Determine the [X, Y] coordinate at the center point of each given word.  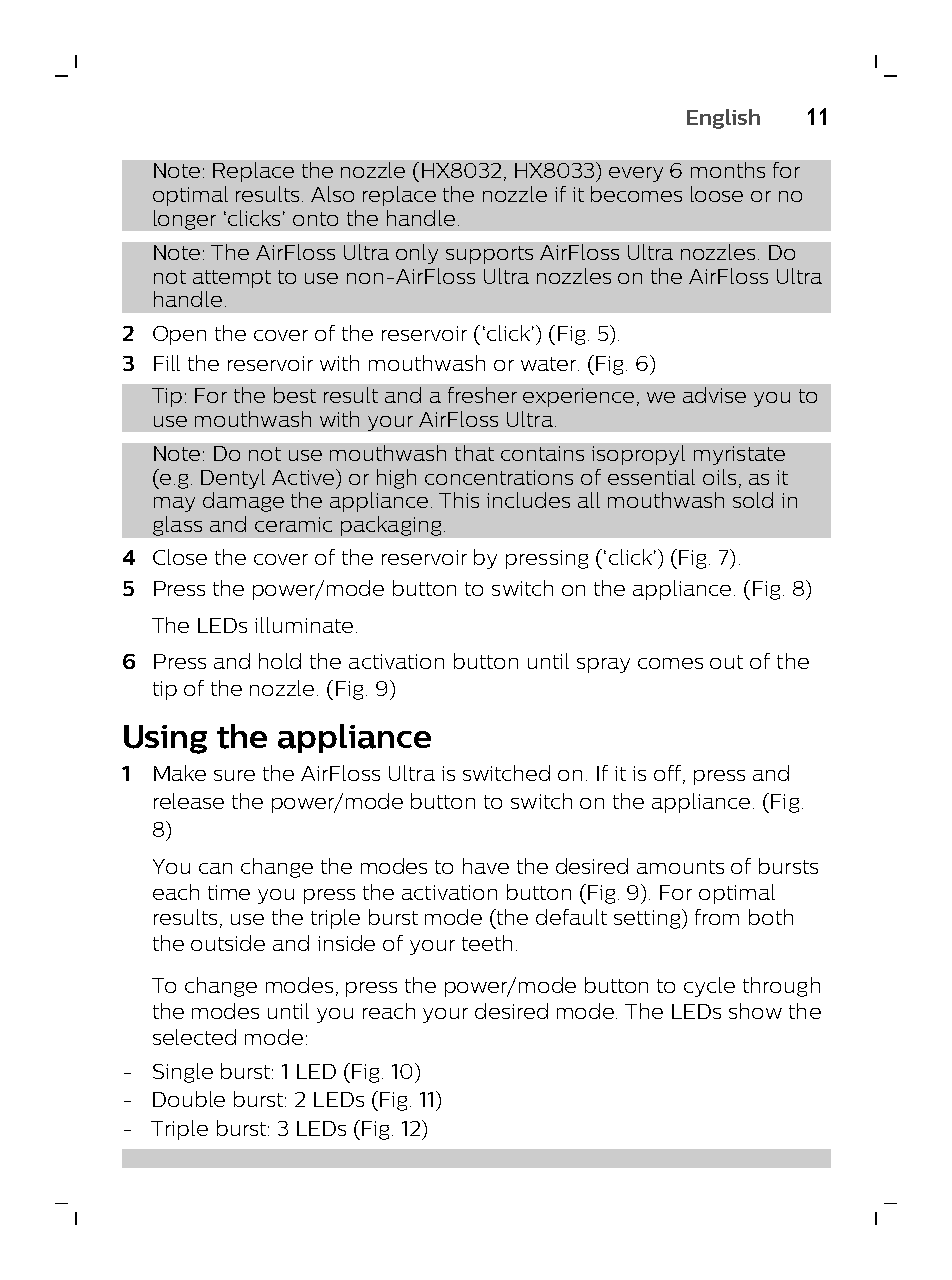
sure [234, 775]
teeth [487, 943]
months [728, 170]
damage [243, 502]
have [486, 866]
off [667, 773]
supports [489, 255]
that [474, 453]
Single [183, 1073]
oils [719, 477]
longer [185, 220]
